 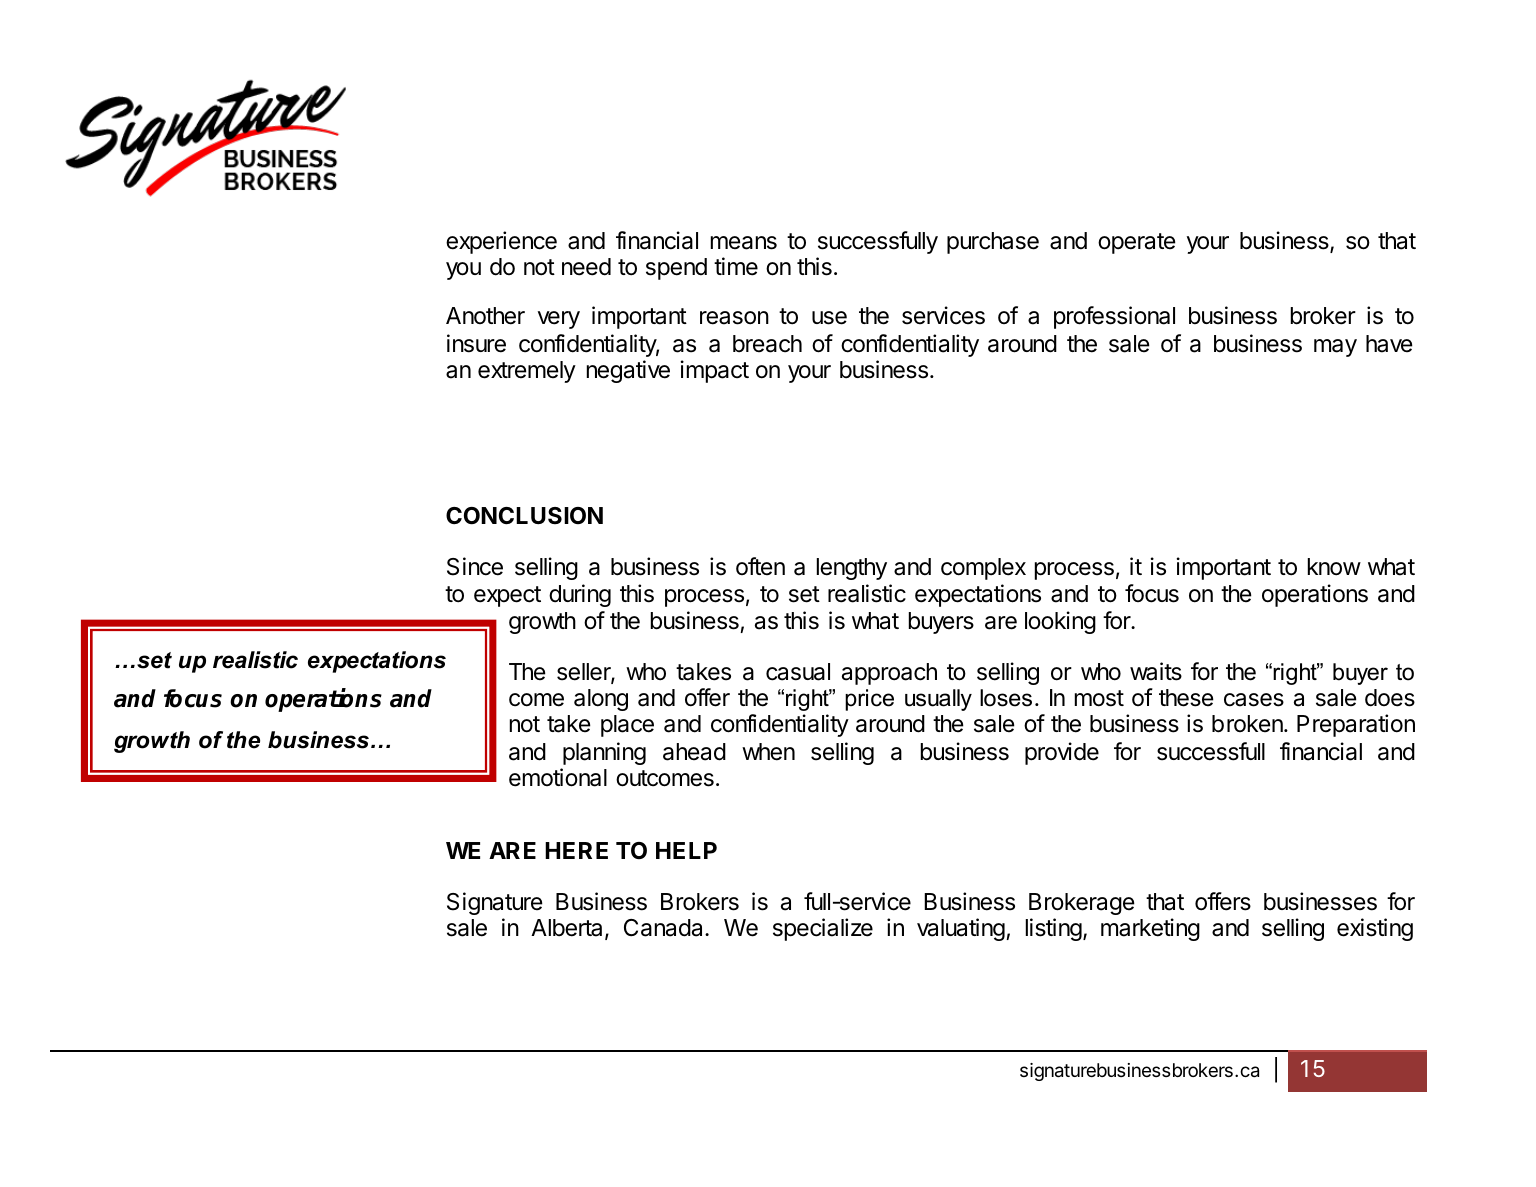 I want to click on know, so click(x=1334, y=567).
